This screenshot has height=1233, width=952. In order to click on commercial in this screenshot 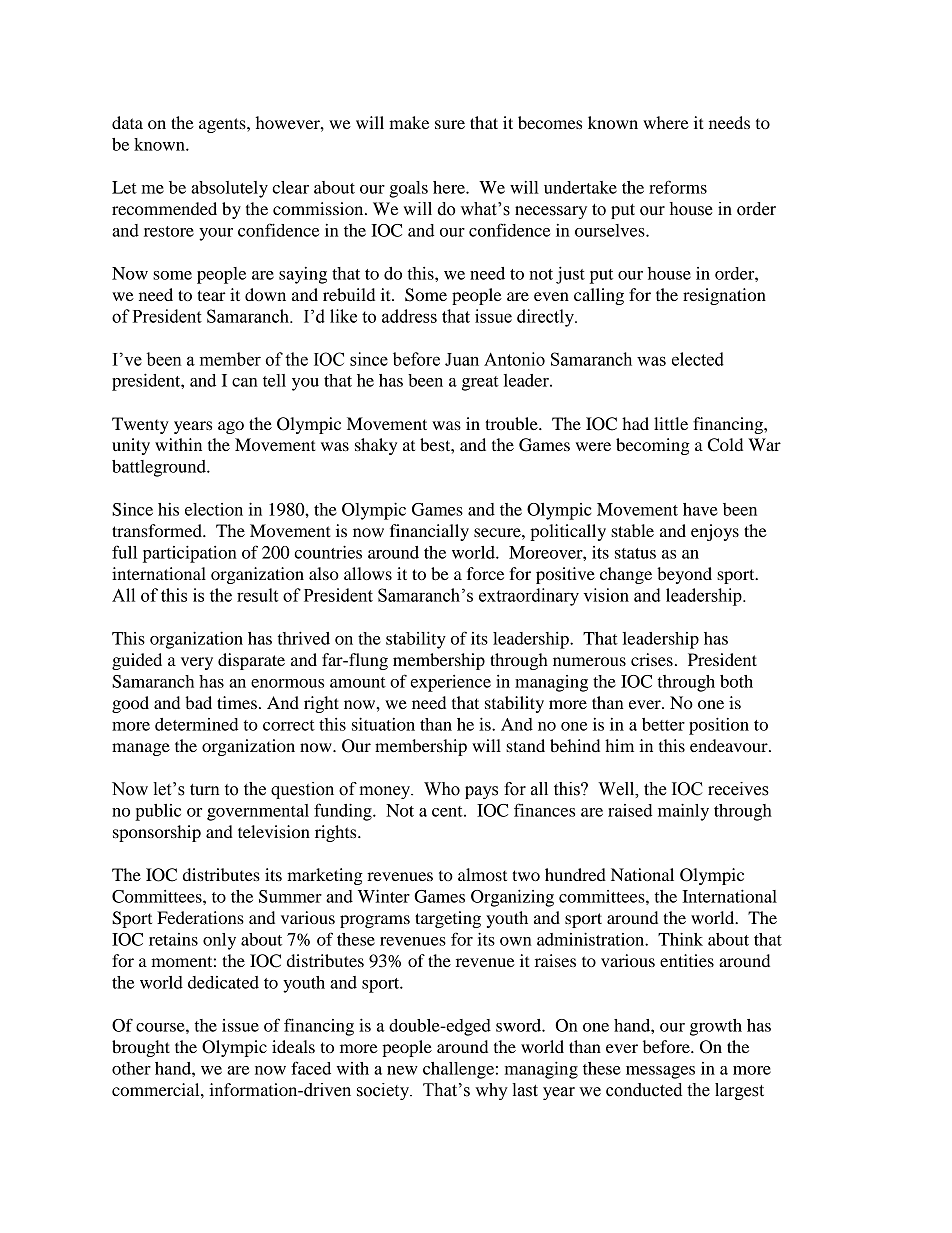, I will do `click(157, 1089)`.
